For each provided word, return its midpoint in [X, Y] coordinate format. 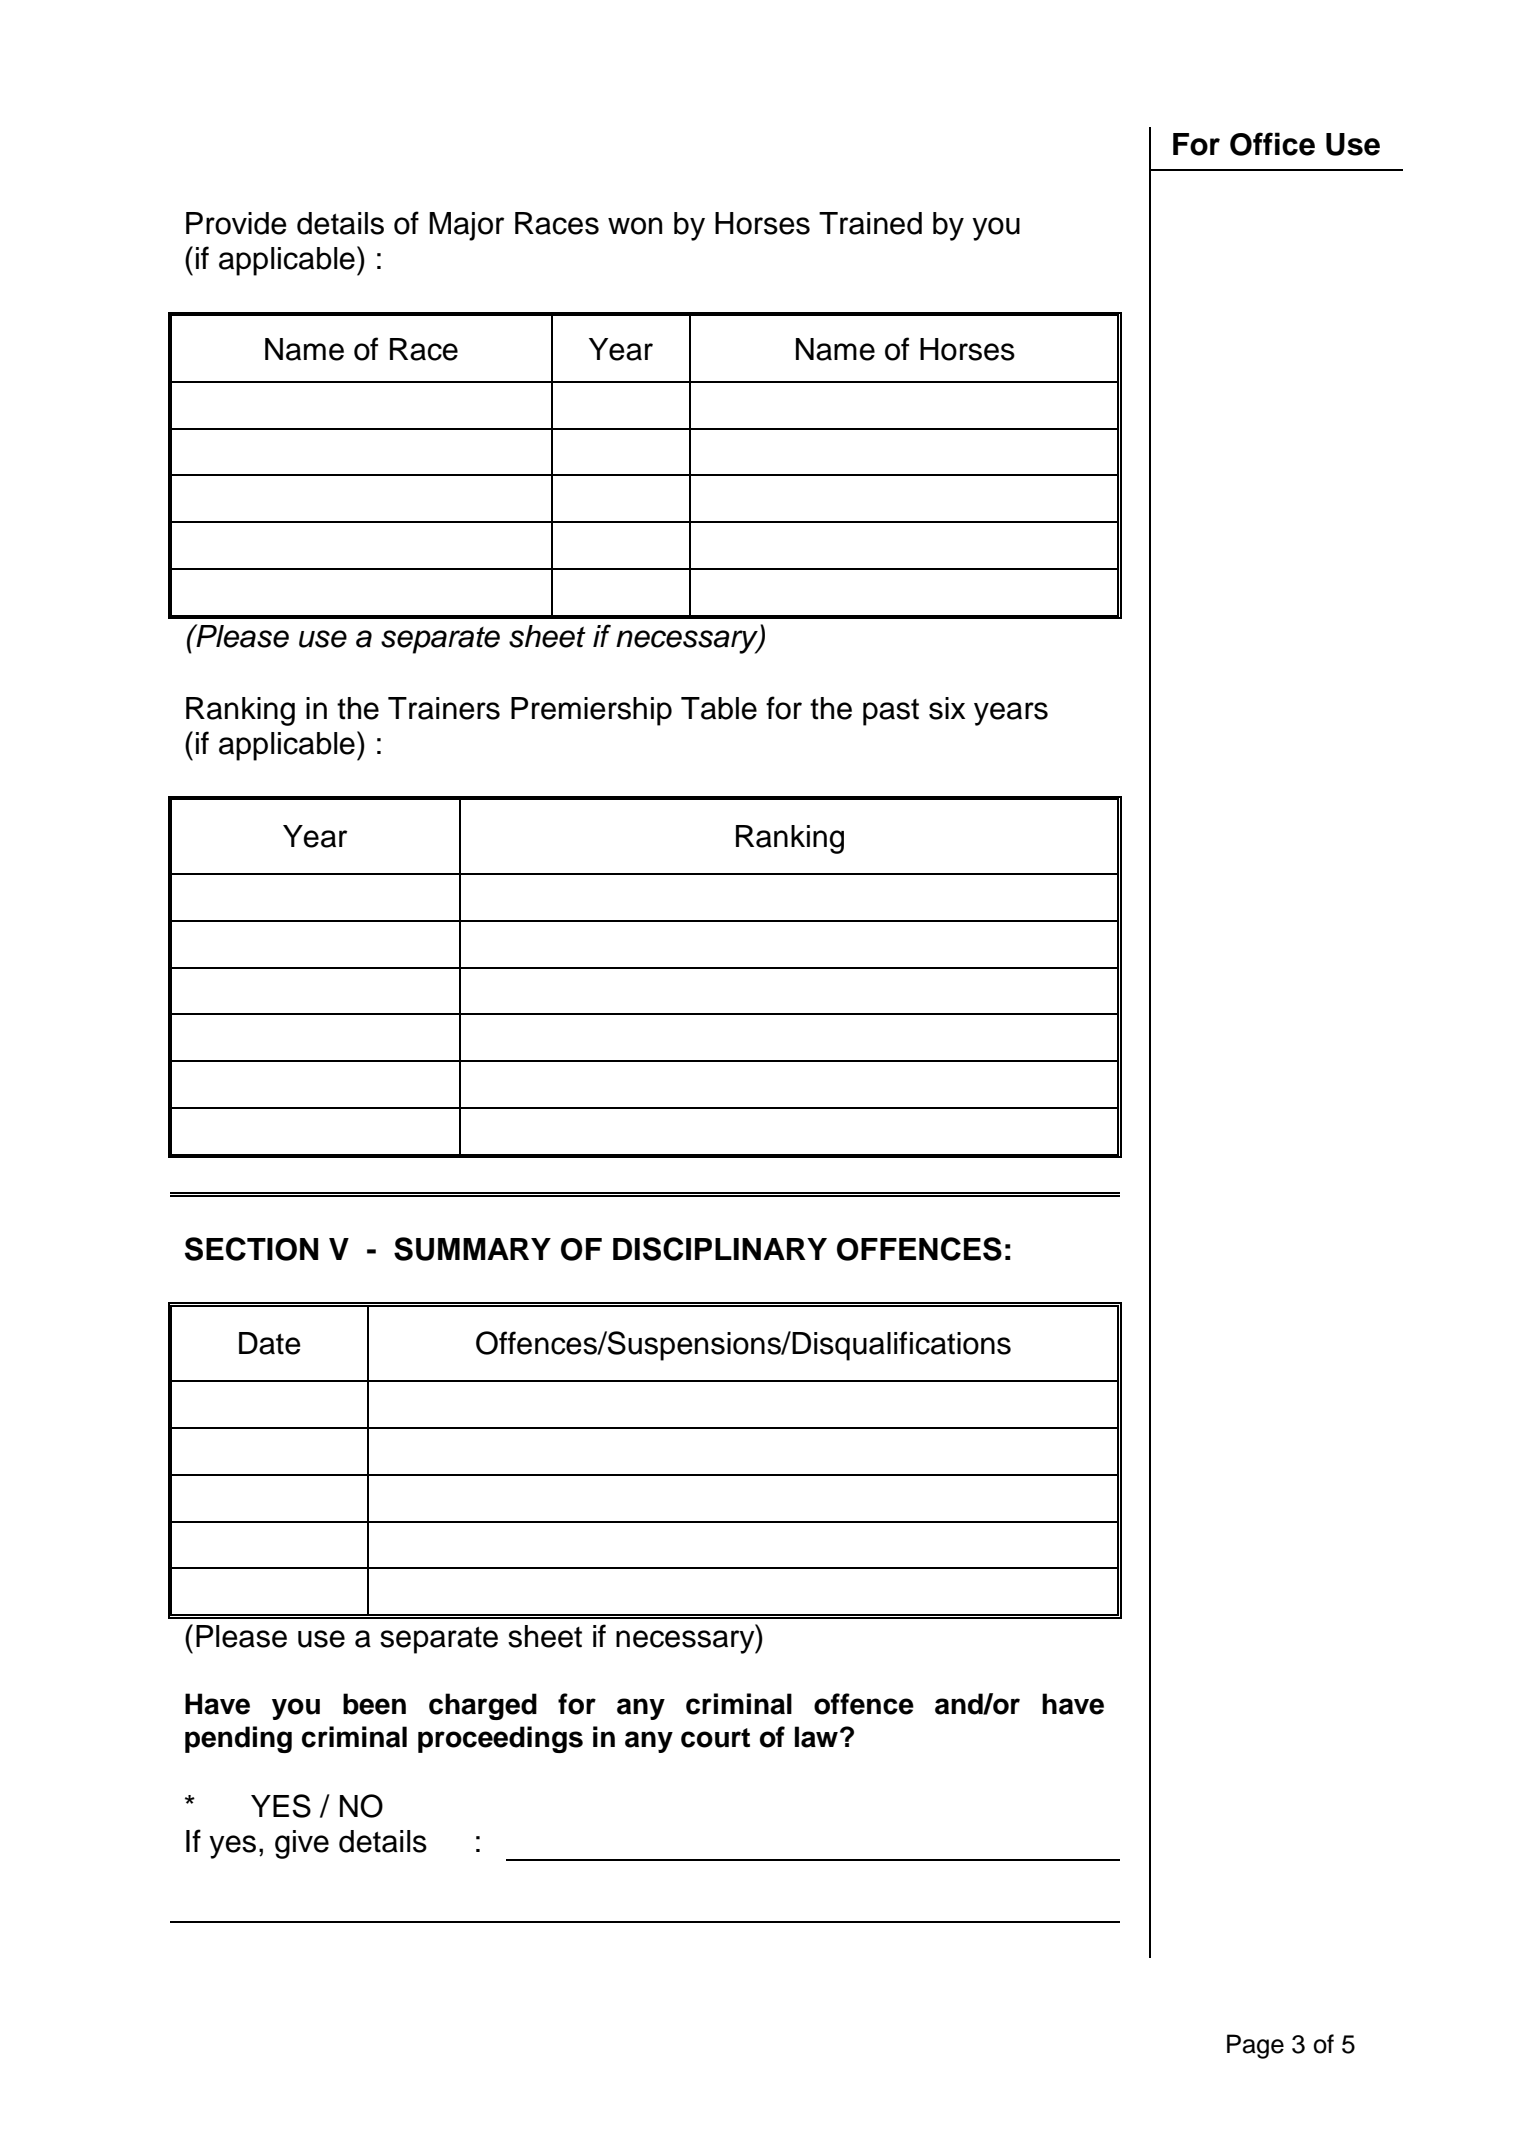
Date [270, 1343]
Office [1272, 144]
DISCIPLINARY [720, 1249]
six [947, 708]
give [302, 1844]
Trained [870, 223]
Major [466, 226]
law [816, 1737]
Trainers [444, 708]
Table [719, 708]
